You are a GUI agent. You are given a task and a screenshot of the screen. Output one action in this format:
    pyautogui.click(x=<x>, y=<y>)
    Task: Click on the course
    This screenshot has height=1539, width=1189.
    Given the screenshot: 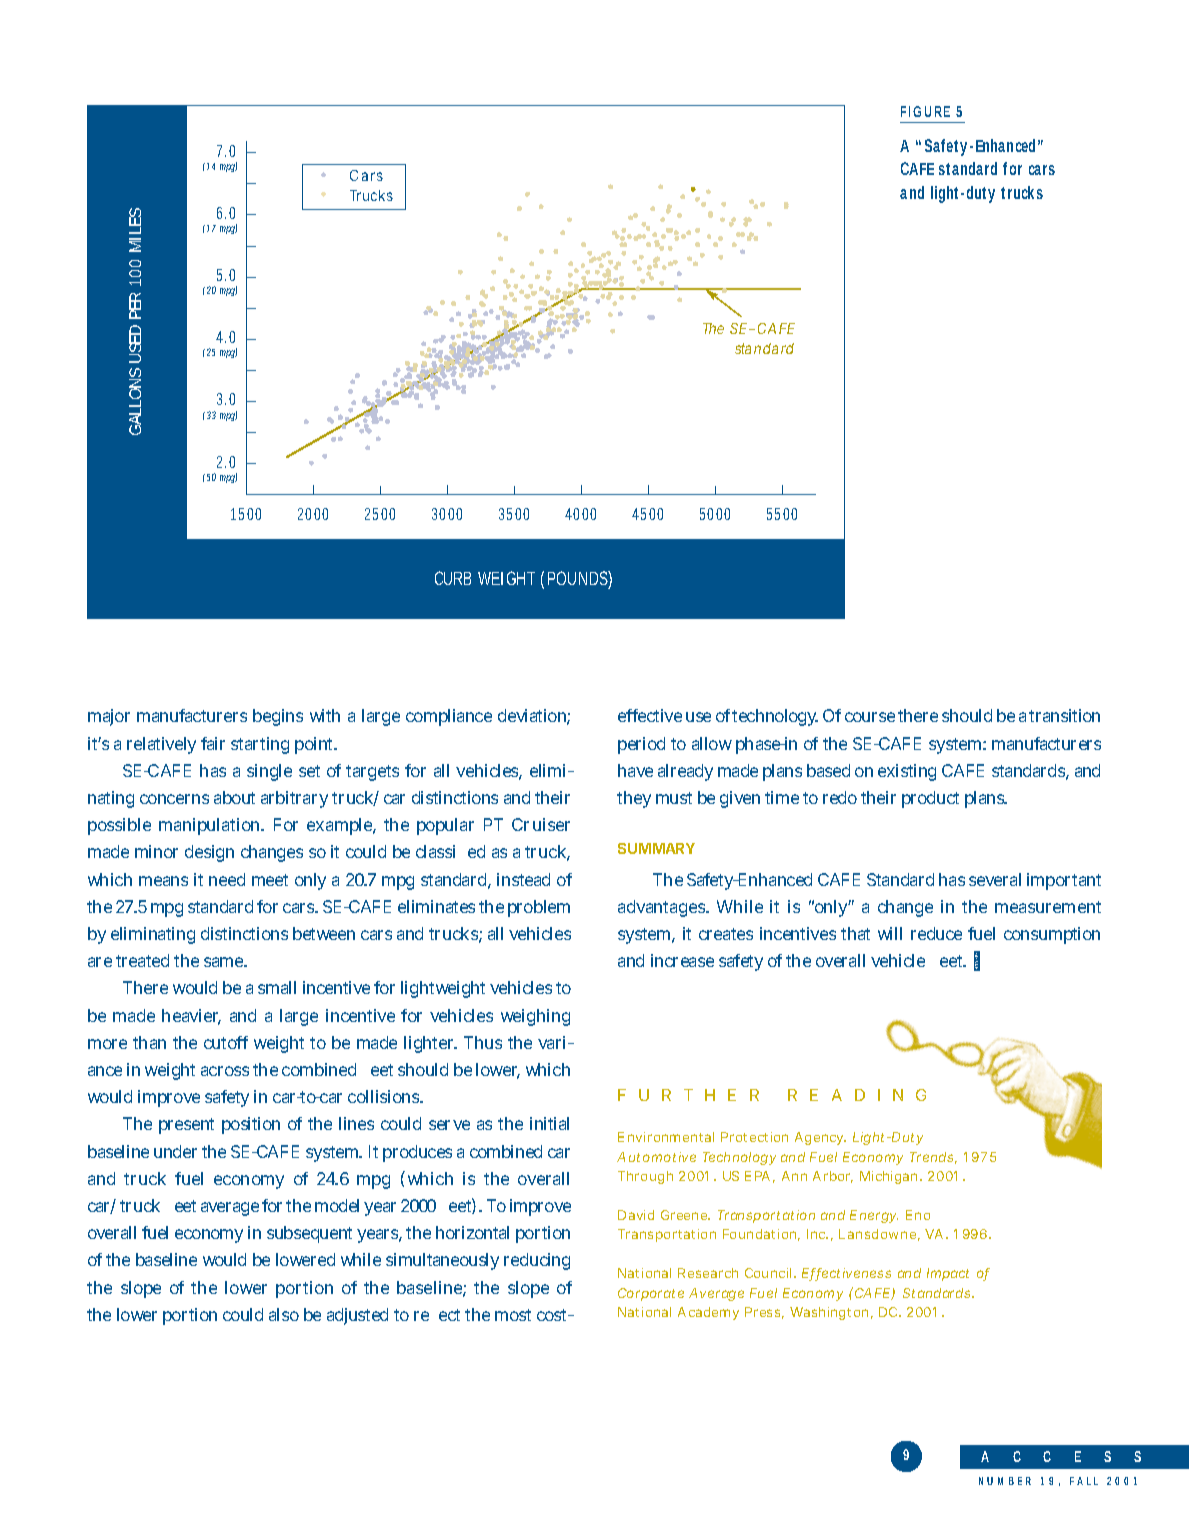 What is the action you would take?
    pyautogui.click(x=870, y=717)
